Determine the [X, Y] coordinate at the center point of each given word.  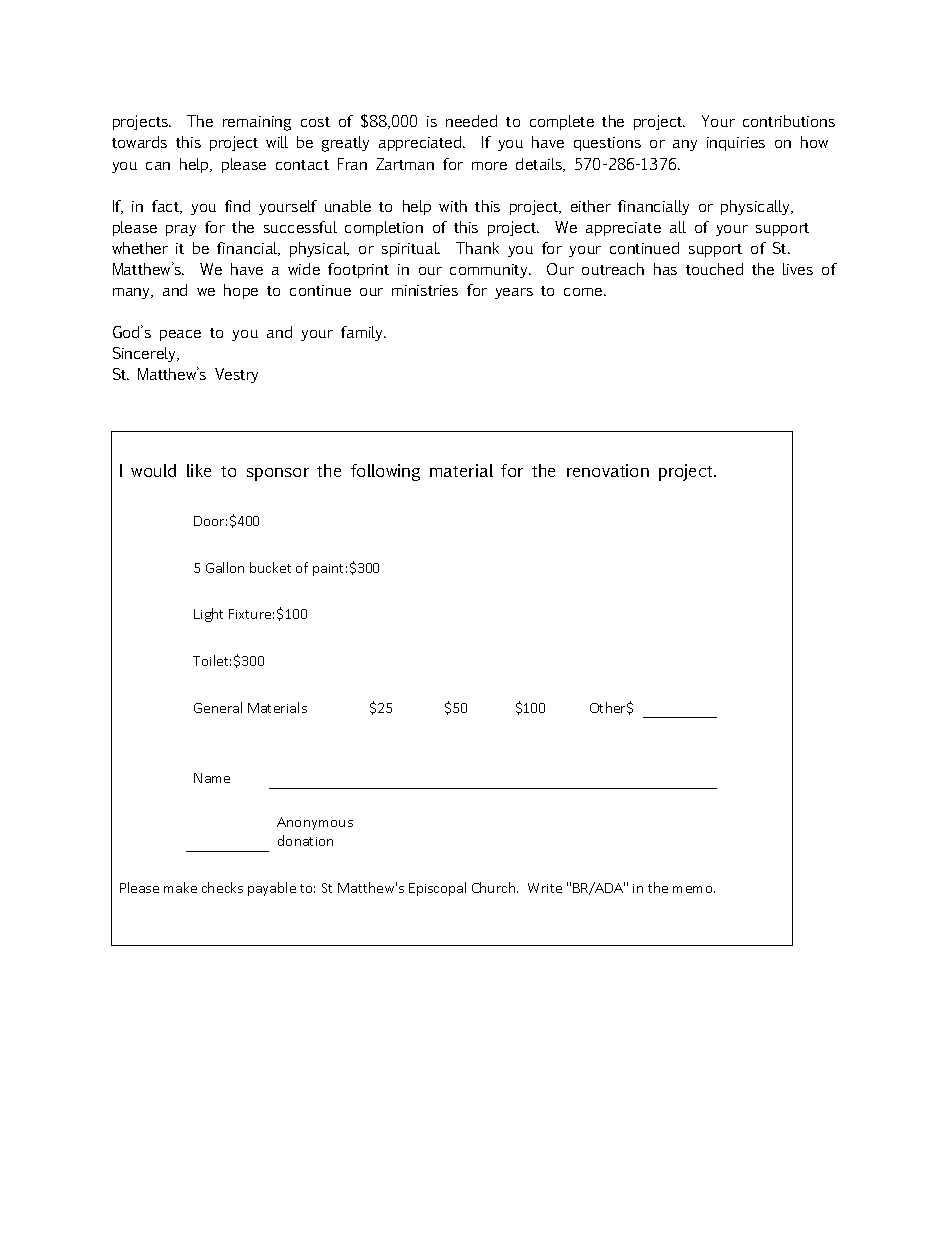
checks [222, 887]
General [218, 707]
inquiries [736, 144]
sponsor [278, 474]
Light [208, 615]
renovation [608, 470]
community [490, 271]
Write [545, 888]
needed [471, 121]
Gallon [225, 567]
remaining [257, 123]
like [199, 470]
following [385, 472]
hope [241, 291]
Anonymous [315, 823]
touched [714, 269]
